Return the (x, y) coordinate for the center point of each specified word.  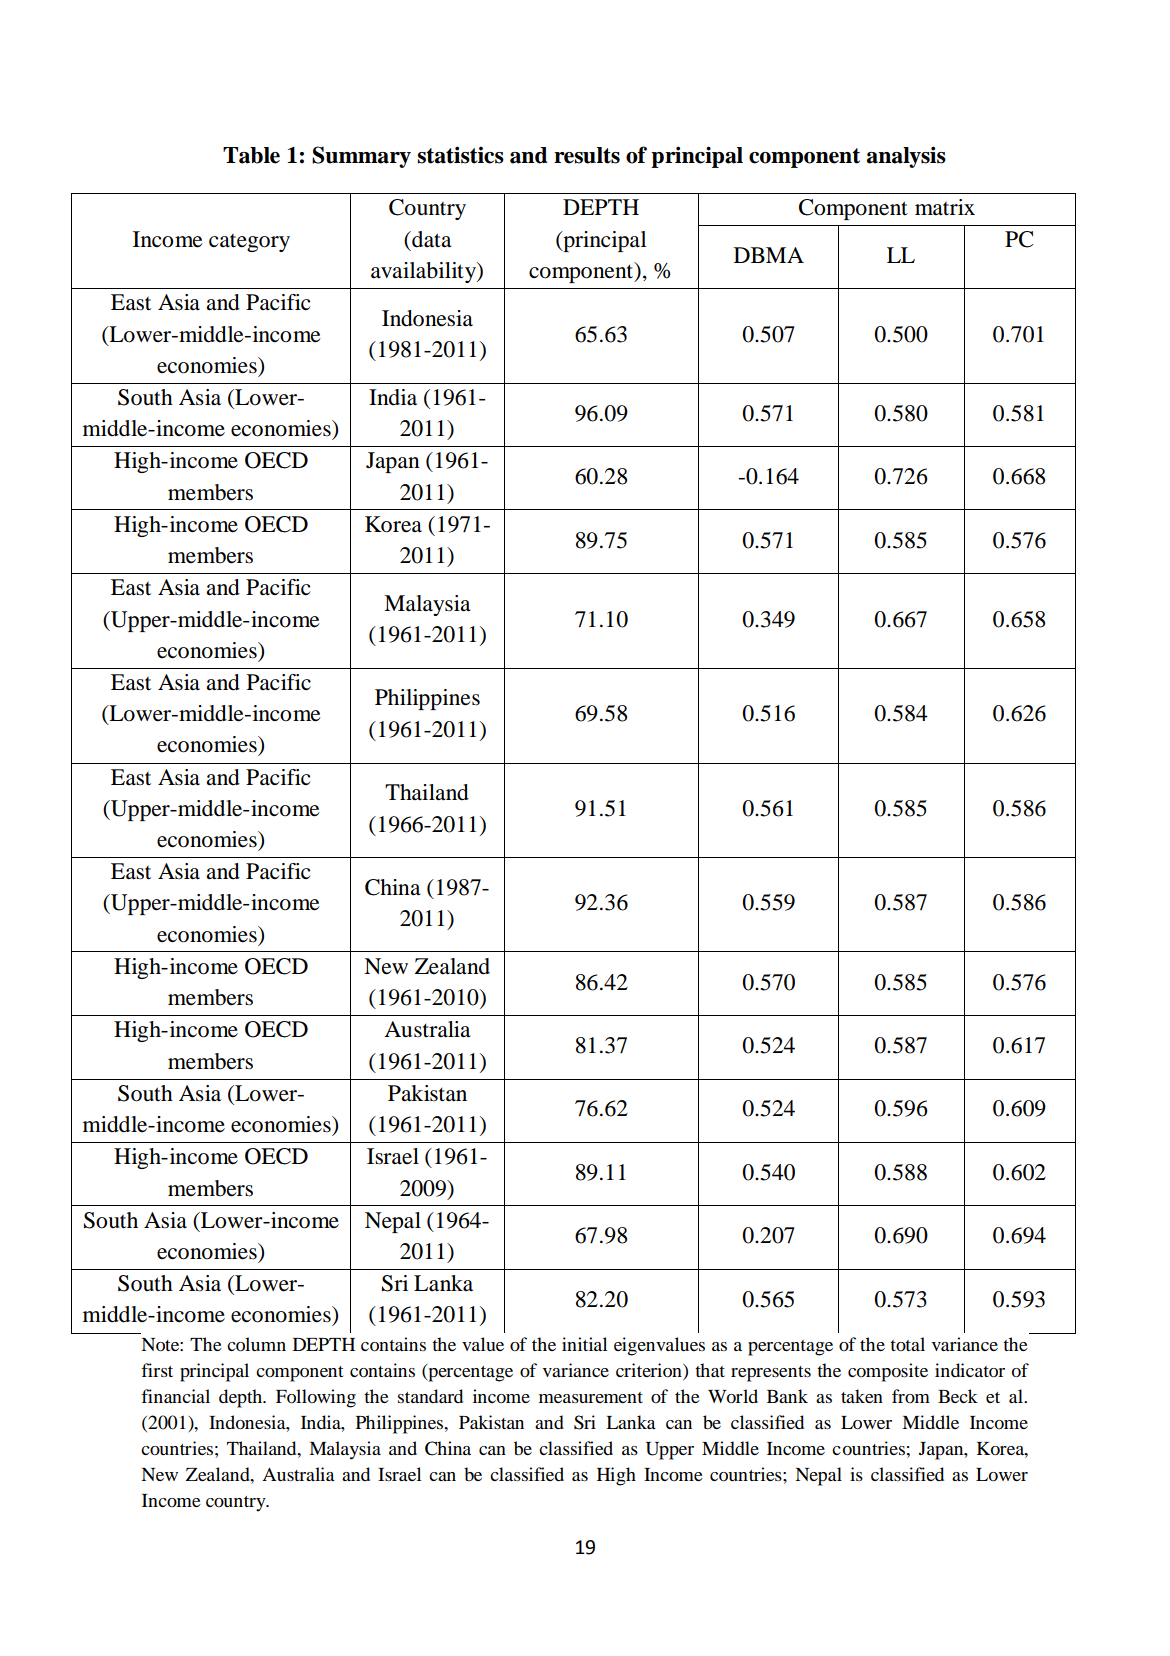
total (907, 1344)
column (256, 1344)
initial (584, 1344)
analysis (906, 157)
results (587, 155)
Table (251, 155)
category (249, 243)
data (430, 239)
